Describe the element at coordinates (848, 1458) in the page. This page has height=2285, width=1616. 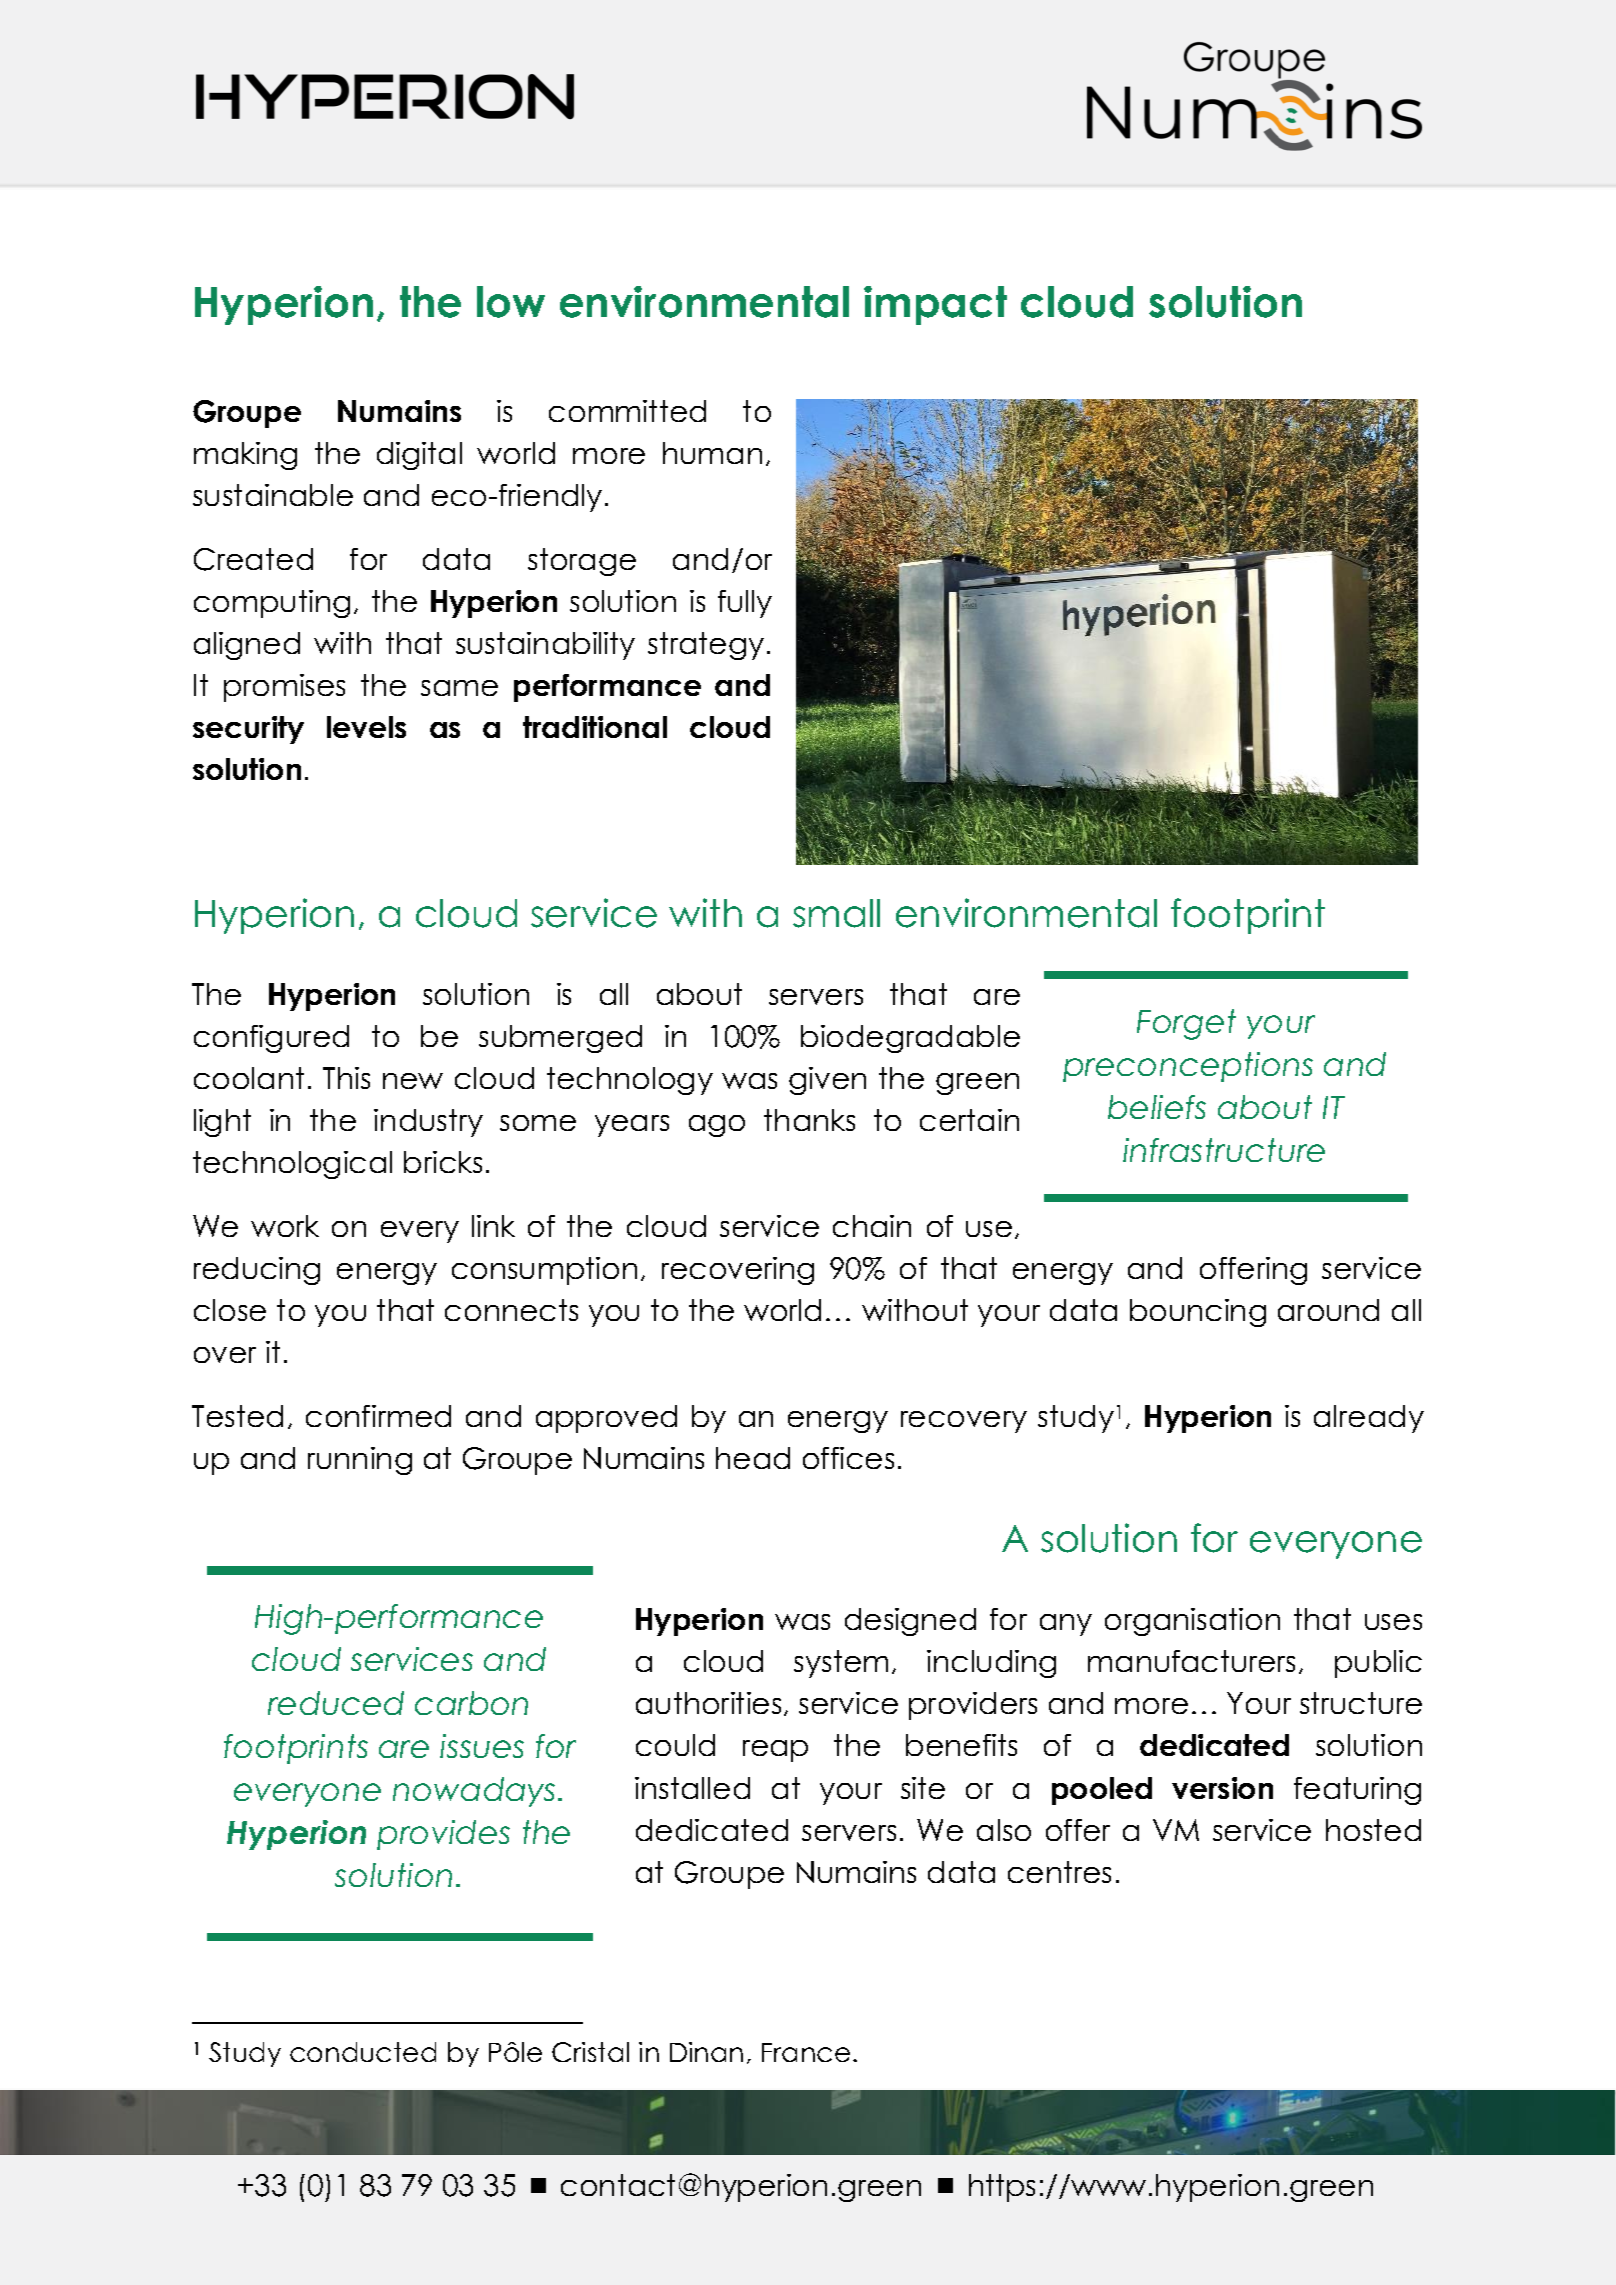
I see `offices` at that location.
